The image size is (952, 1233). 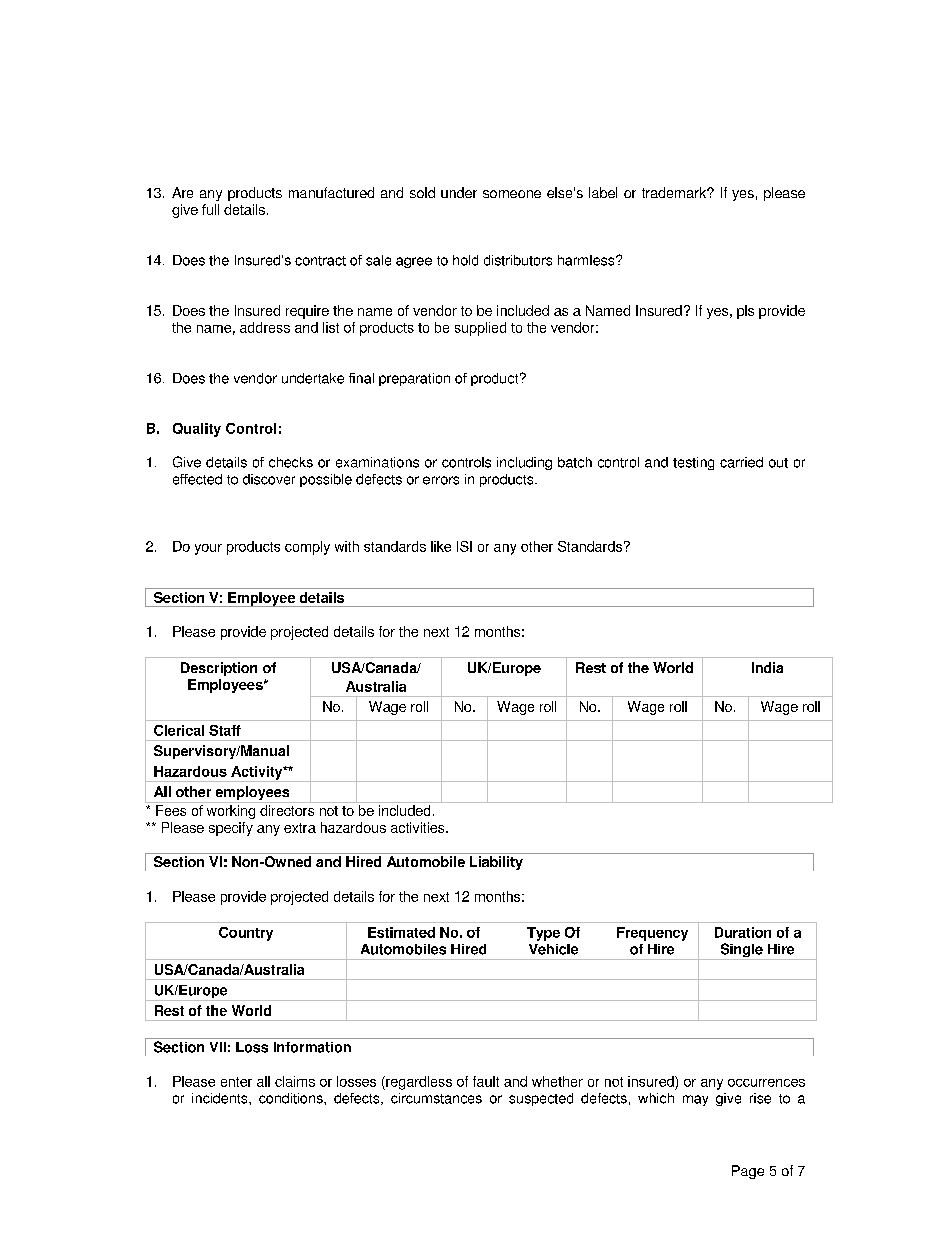 What do you see at coordinates (603, 192) in the page?
I see `label` at bounding box center [603, 192].
